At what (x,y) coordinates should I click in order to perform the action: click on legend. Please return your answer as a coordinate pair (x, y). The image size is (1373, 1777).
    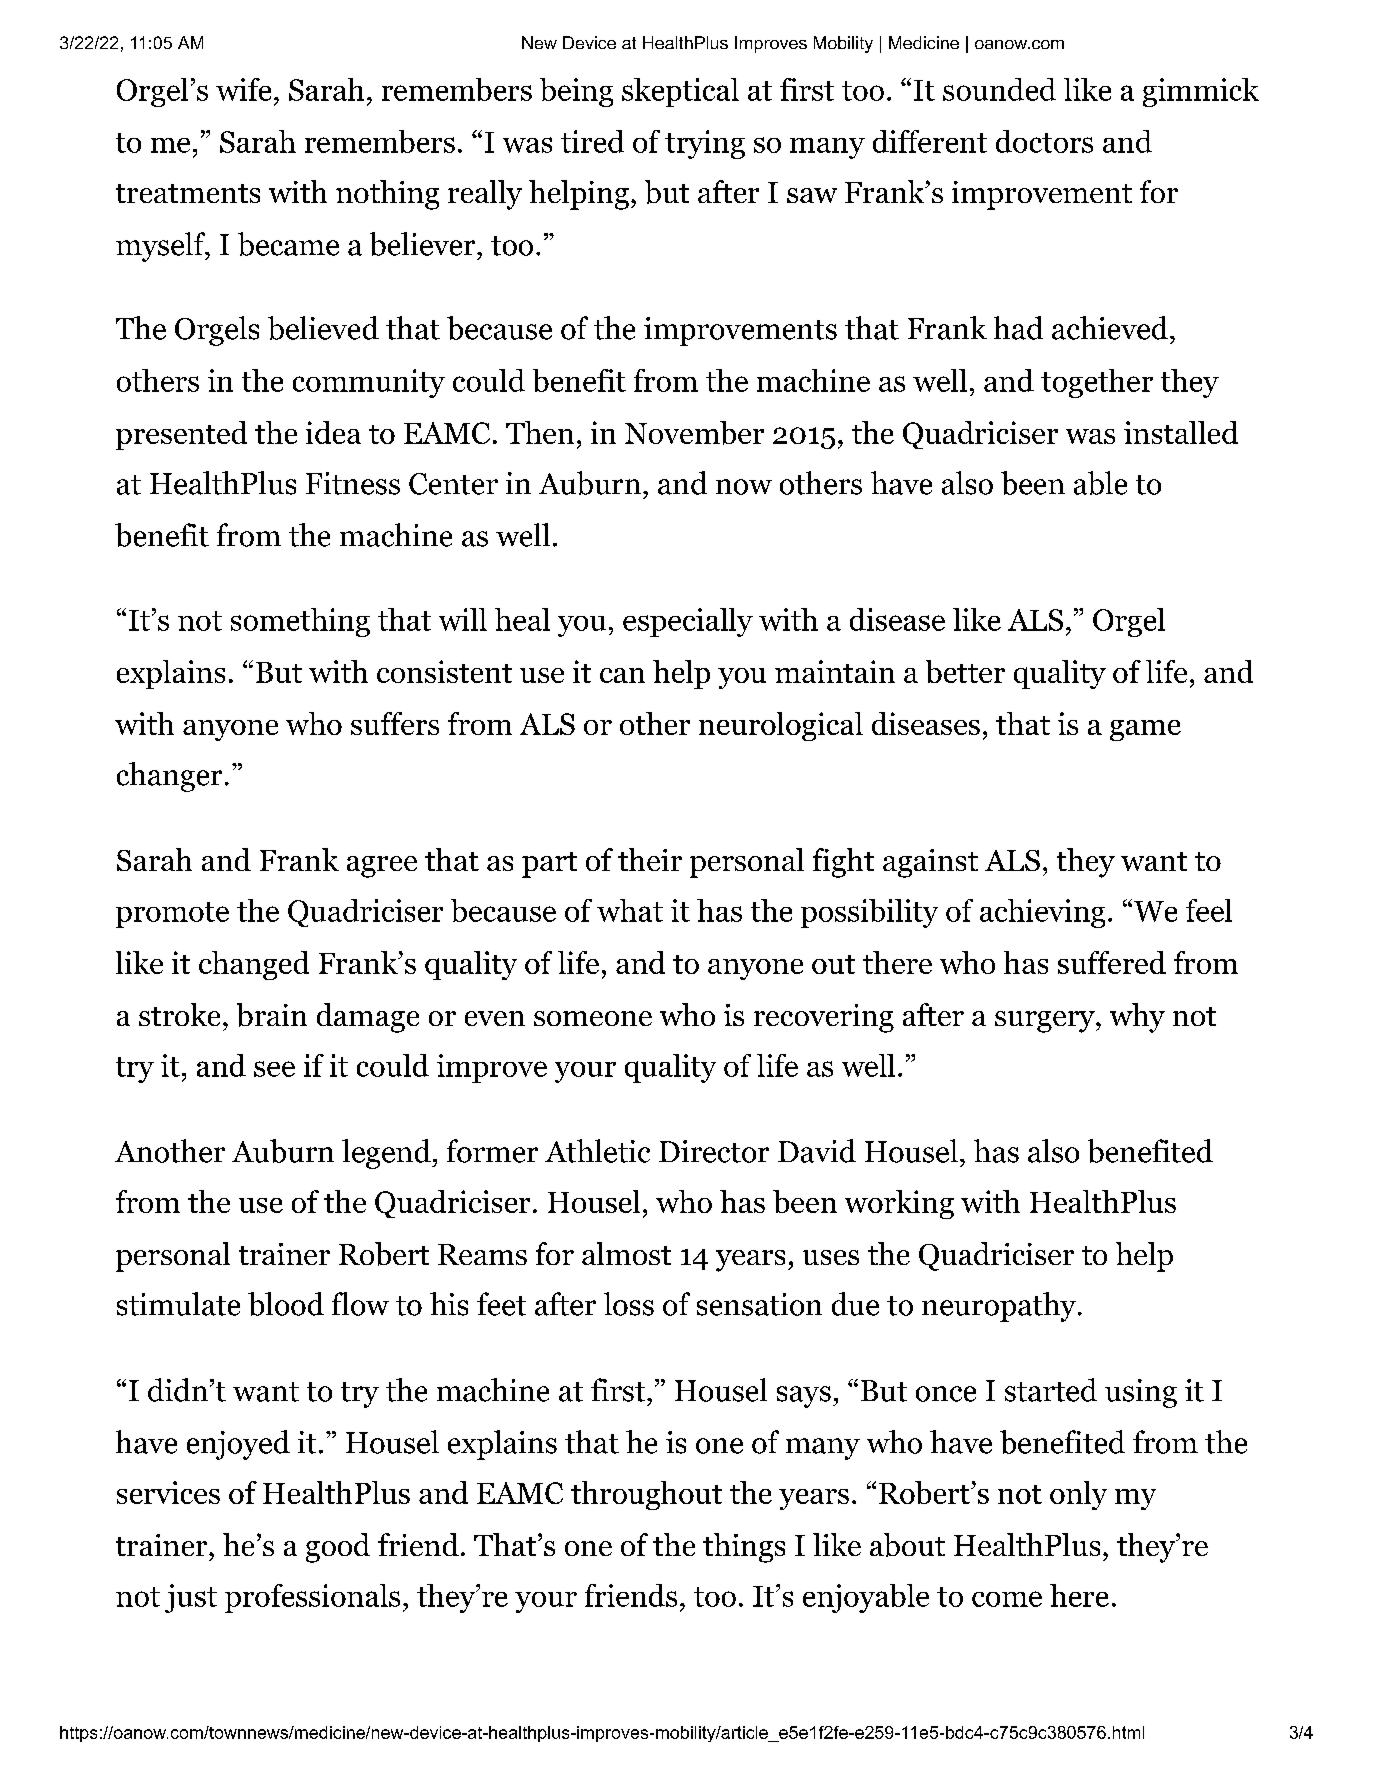
    Looking at the image, I should click on (387, 1154).
